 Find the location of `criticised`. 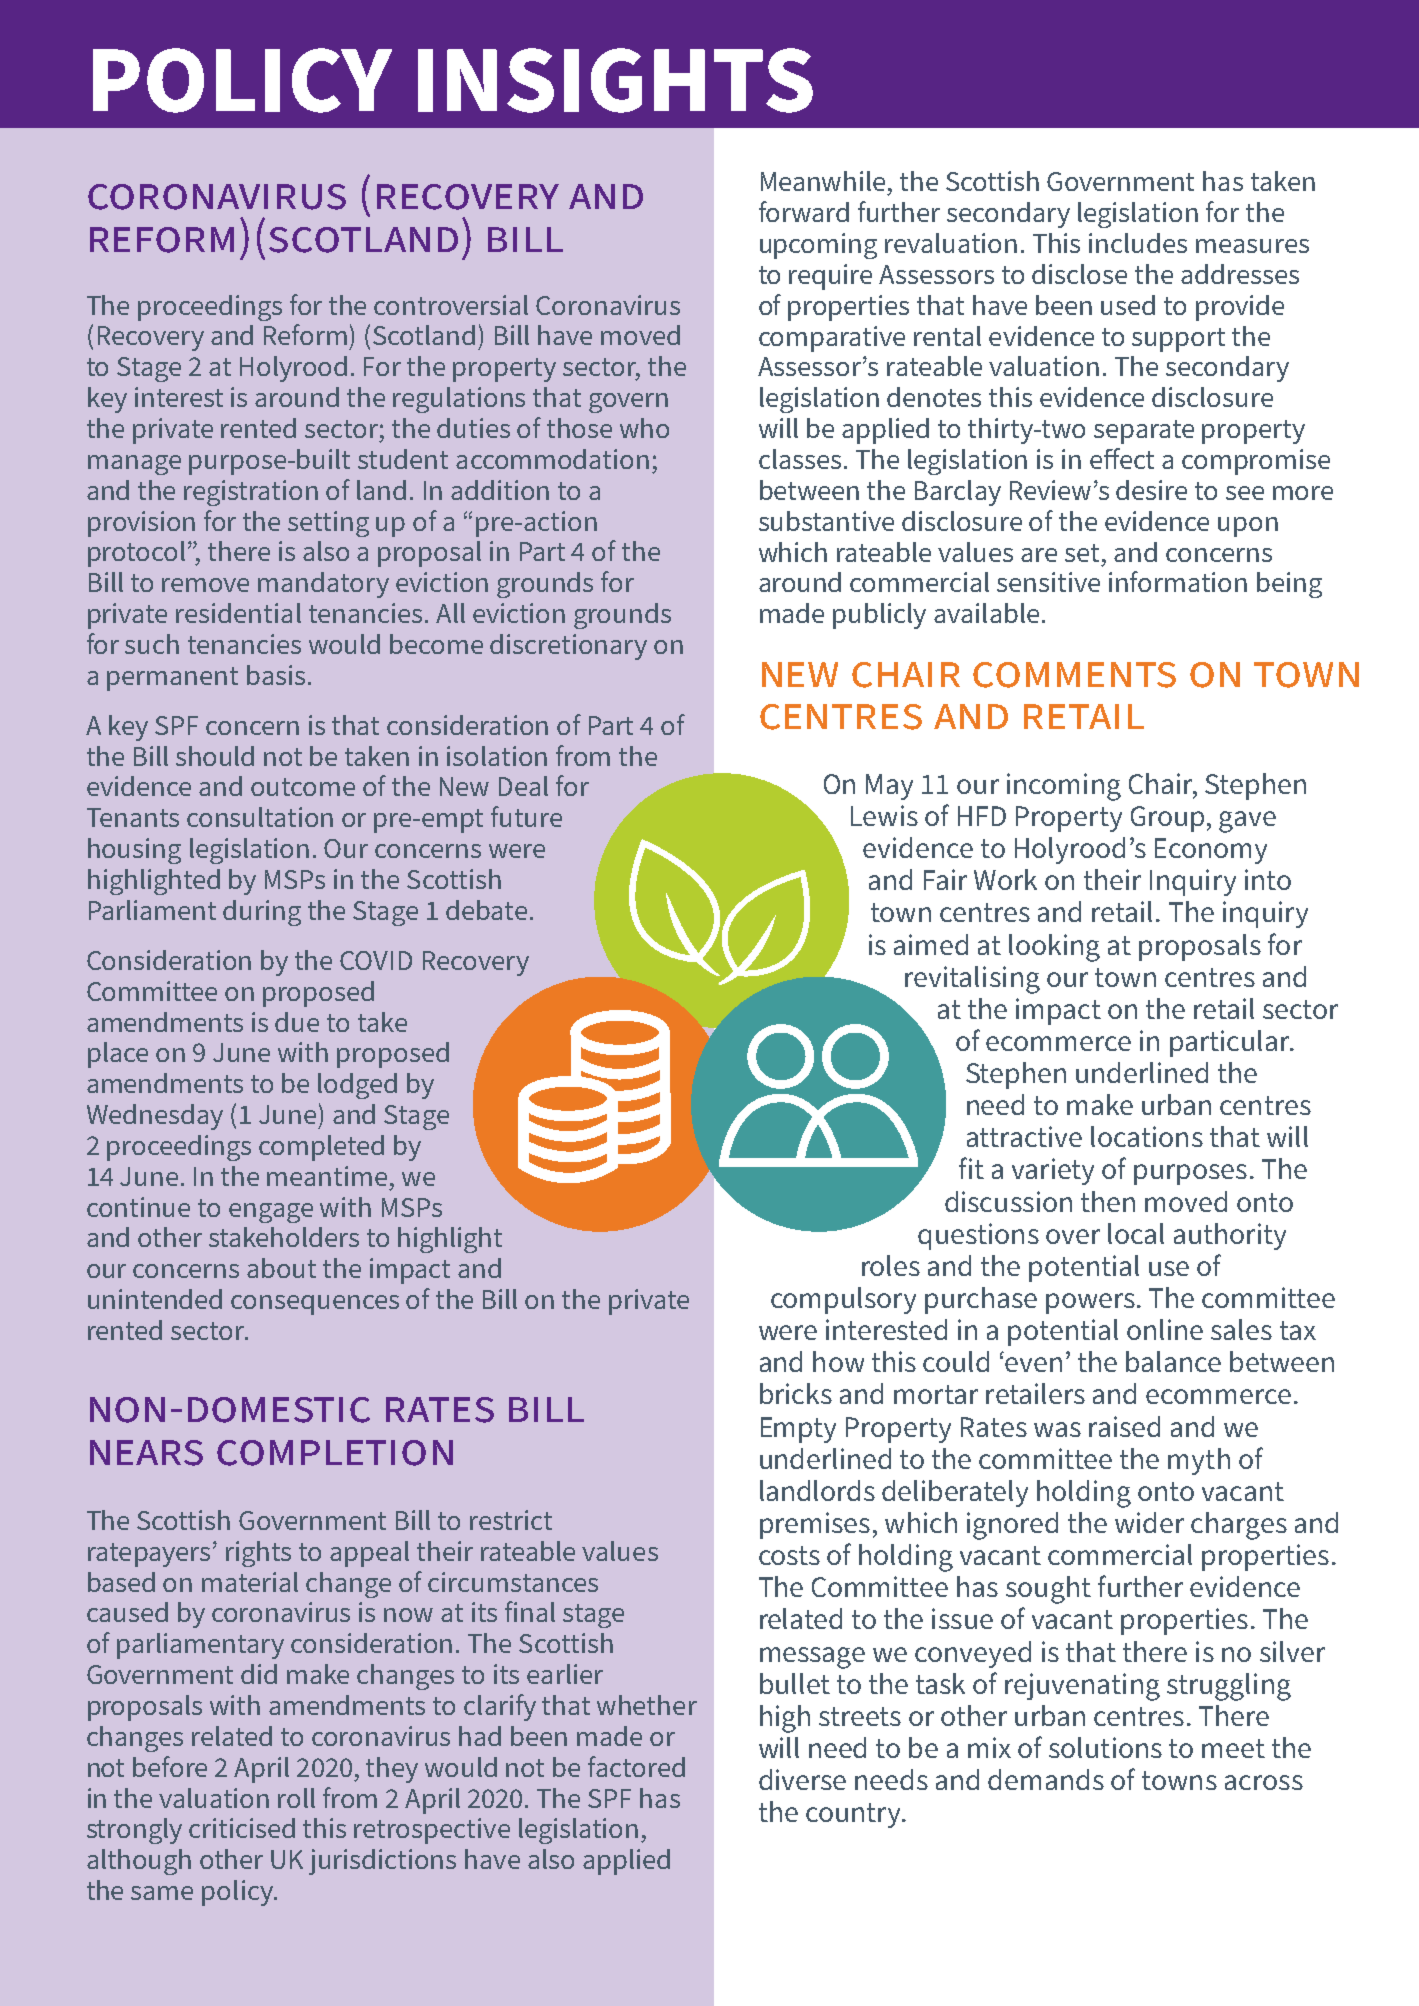

criticised is located at coordinates (242, 1828).
